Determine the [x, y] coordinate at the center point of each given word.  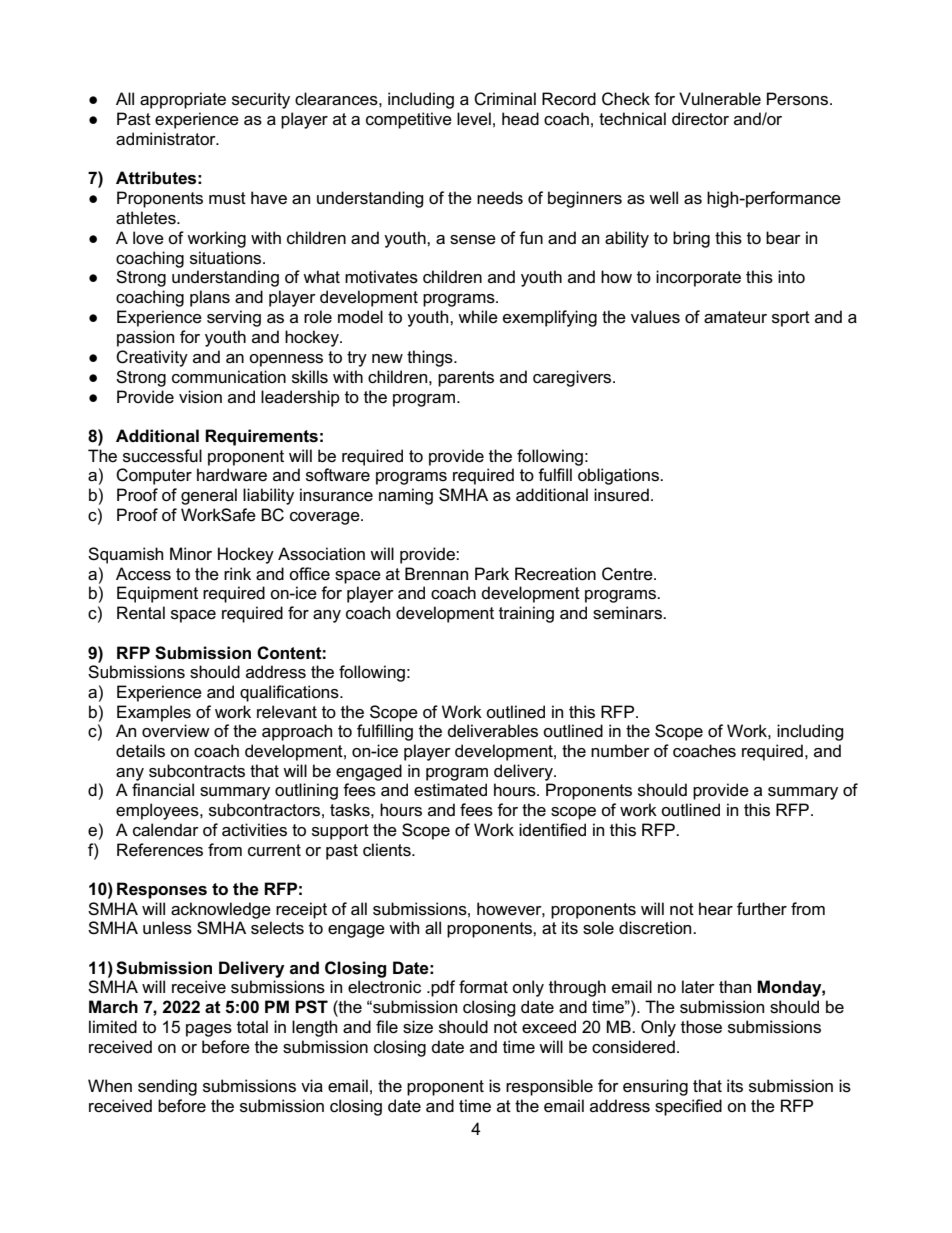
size [418, 1027]
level [474, 119]
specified [688, 1107]
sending [167, 1087]
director [700, 119]
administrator [167, 139]
